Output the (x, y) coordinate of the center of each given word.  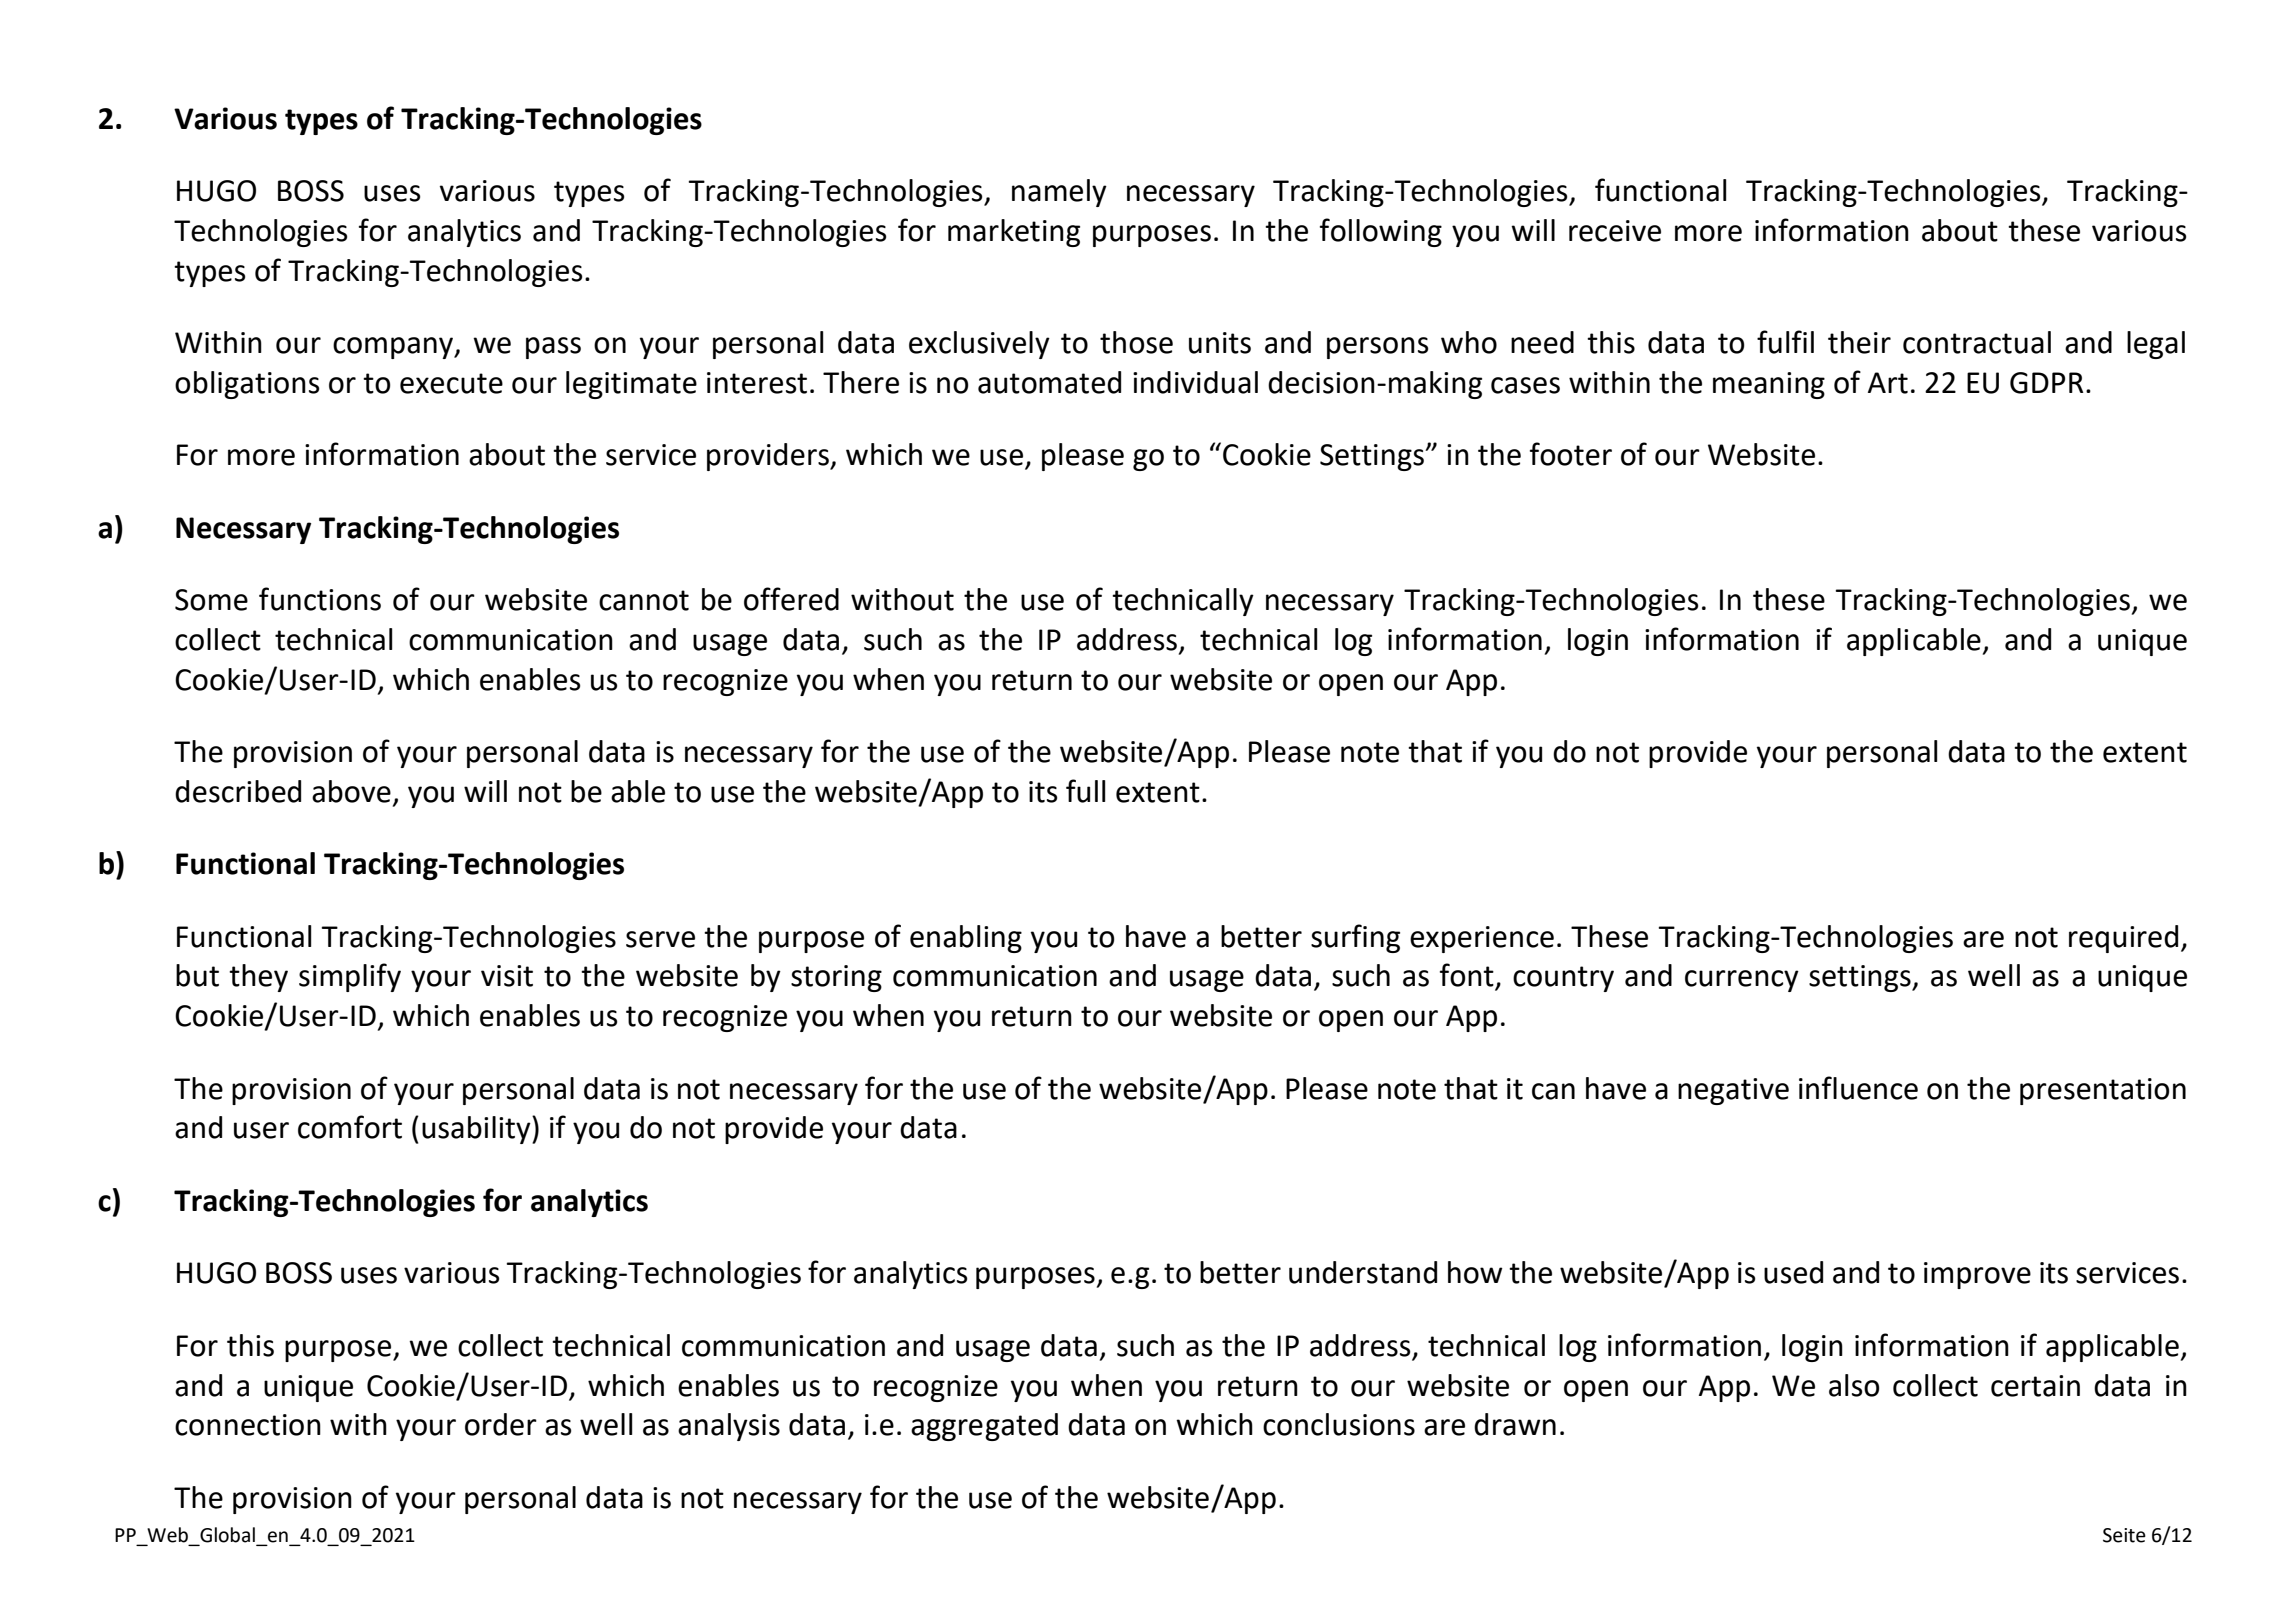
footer (1571, 454)
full (1085, 791)
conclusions (1339, 1424)
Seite (2124, 1535)
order (501, 1424)
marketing (1014, 233)
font (1468, 976)
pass (553, 348)
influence (1858, 1088)
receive (1615, 231)
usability (477, 1130)
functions (320, 599)
